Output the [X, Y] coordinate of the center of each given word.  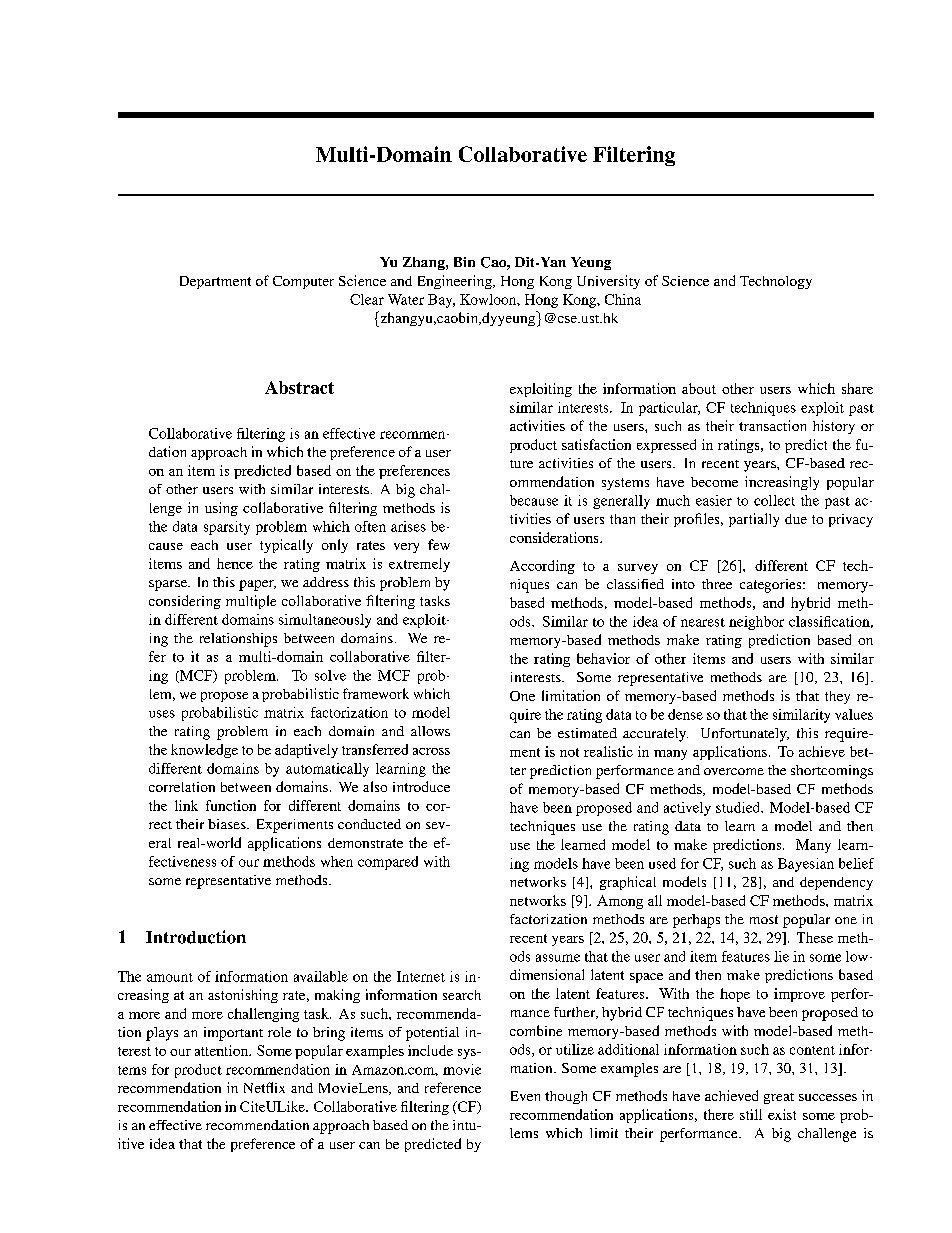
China [623, 299]
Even [525, 1096]
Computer [303, 282]
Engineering [456, 282]
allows [430, 731]
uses [162, 714]
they [837, 697]
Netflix [264, 1087]
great [779, 1098]
